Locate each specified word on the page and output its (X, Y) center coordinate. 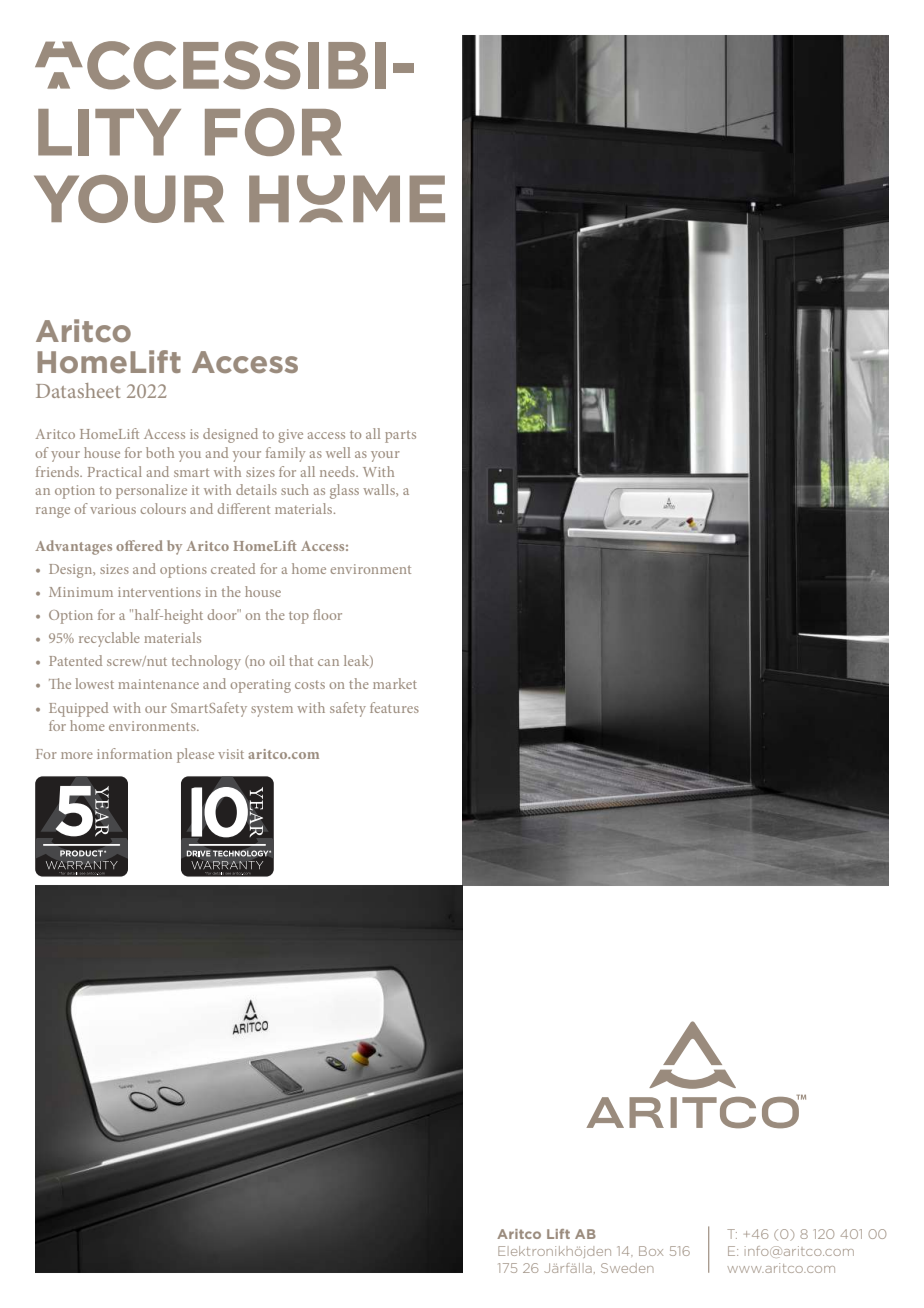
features (394, 707)
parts (400, 436)
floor (327, 614)
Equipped (78, 709)
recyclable (109, 639)
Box (651, 1251)
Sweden (627, 1268)
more (77, 755)
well (338, 452)
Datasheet (78, 390)
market (395, 683)
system (272, 711)
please (195, 755)
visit (231, 754)
